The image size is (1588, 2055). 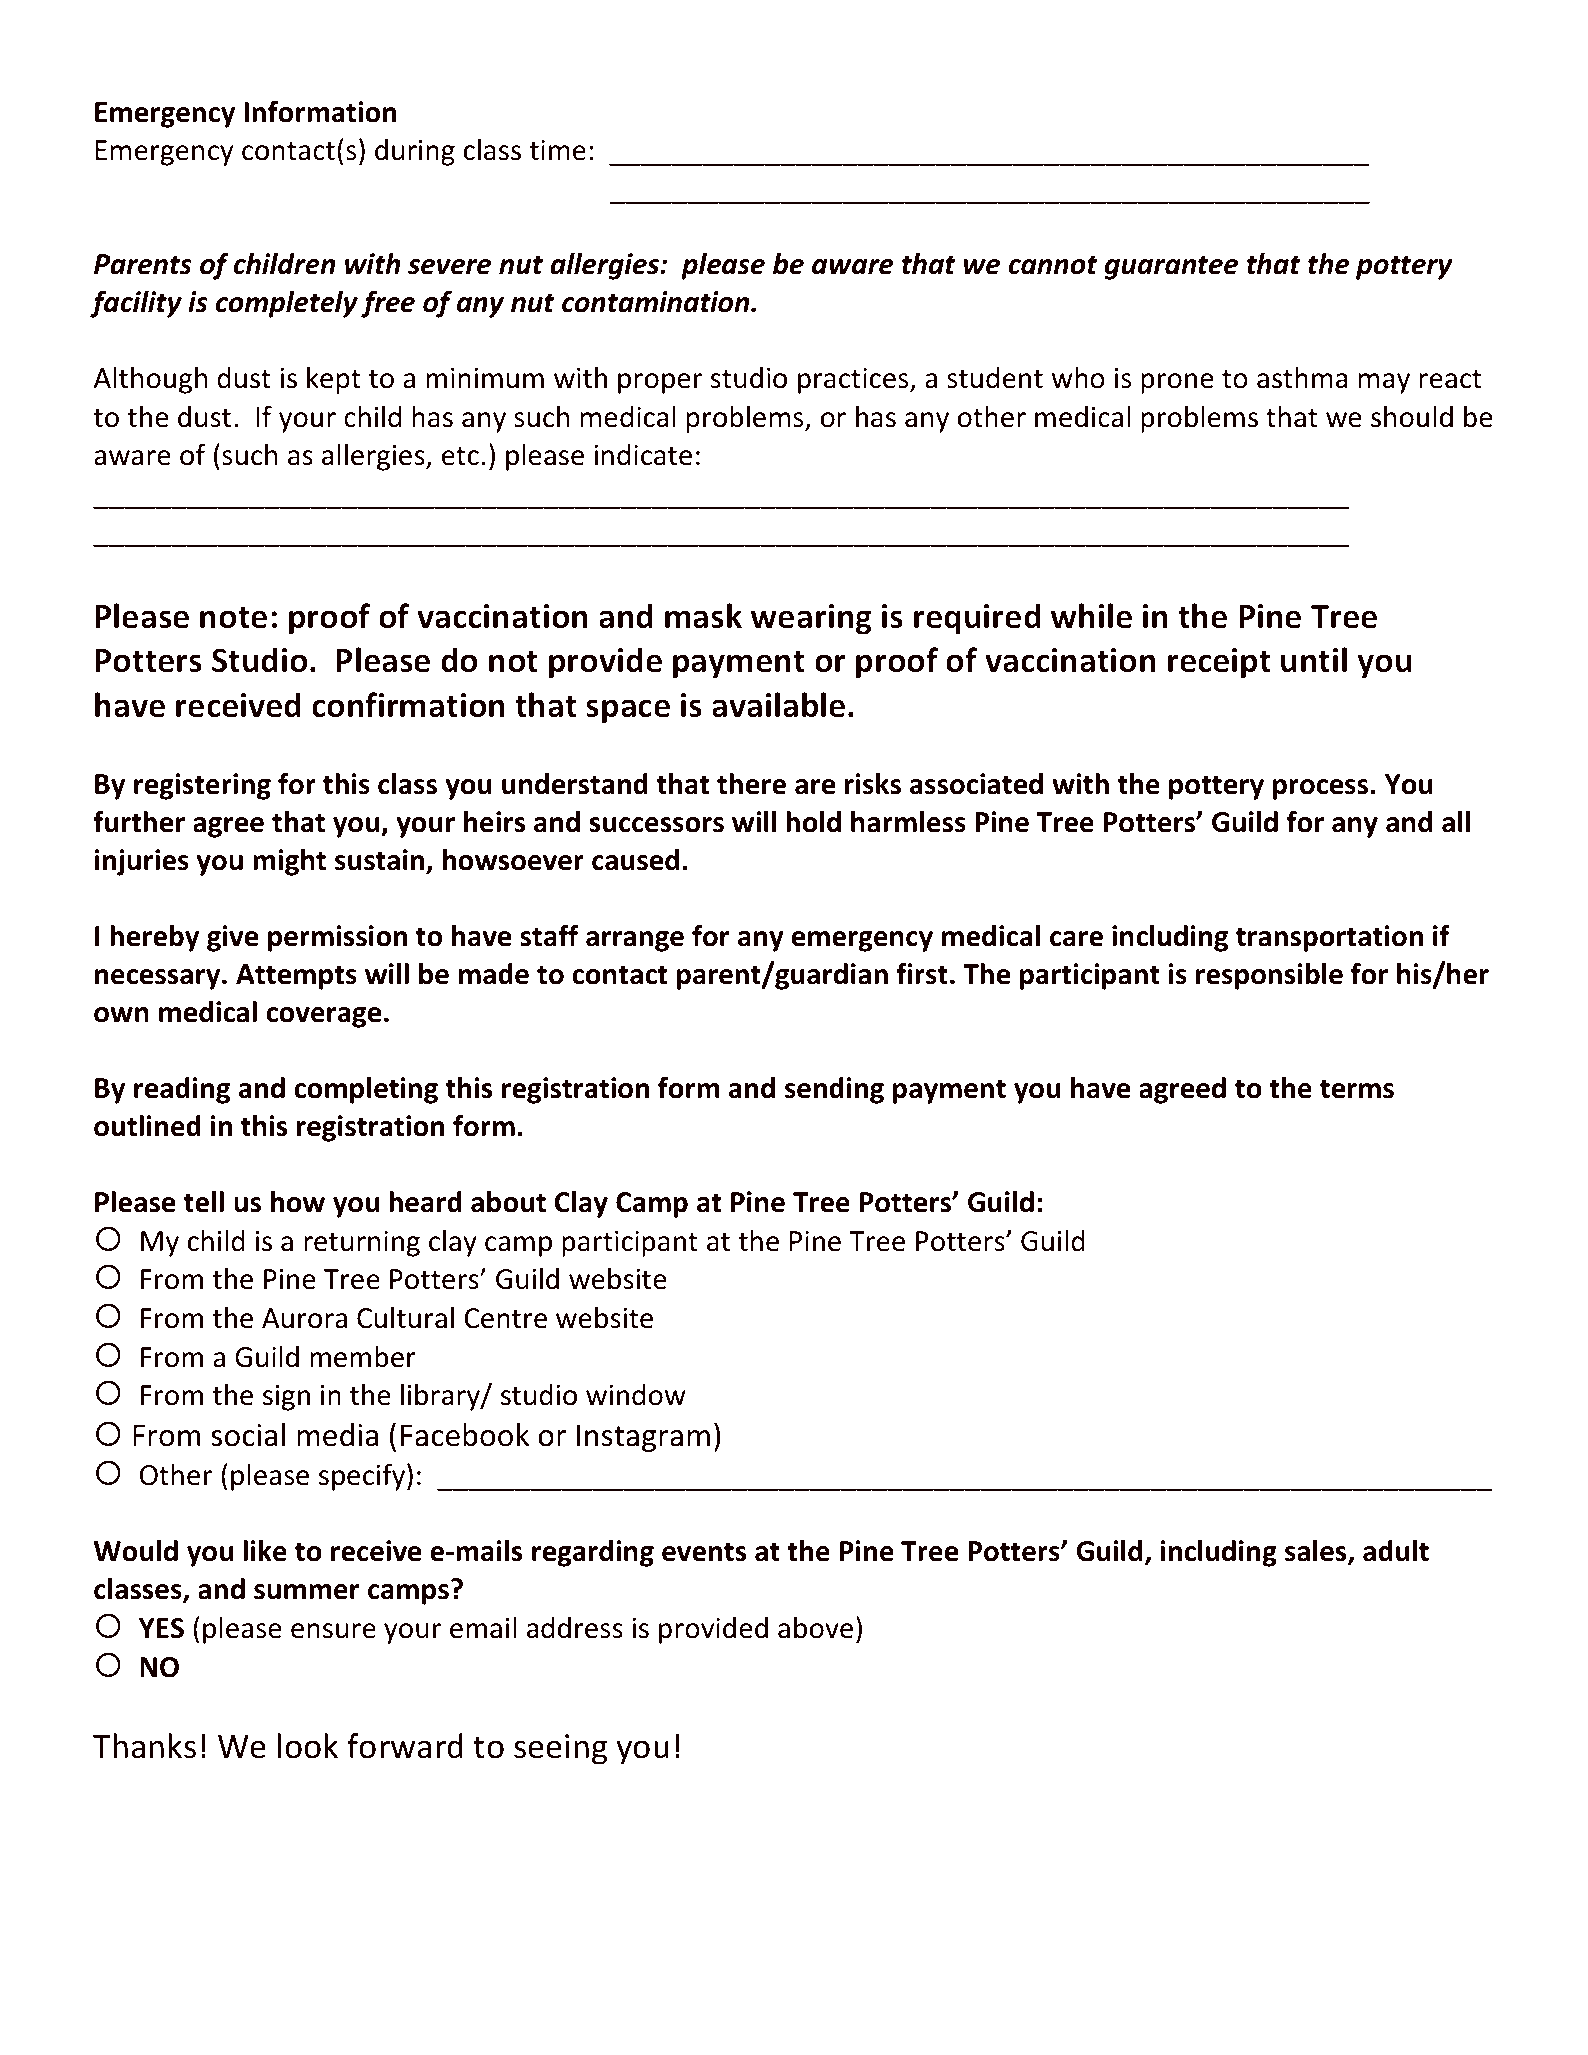 I want to click on first, so click(x=922, y=973).
